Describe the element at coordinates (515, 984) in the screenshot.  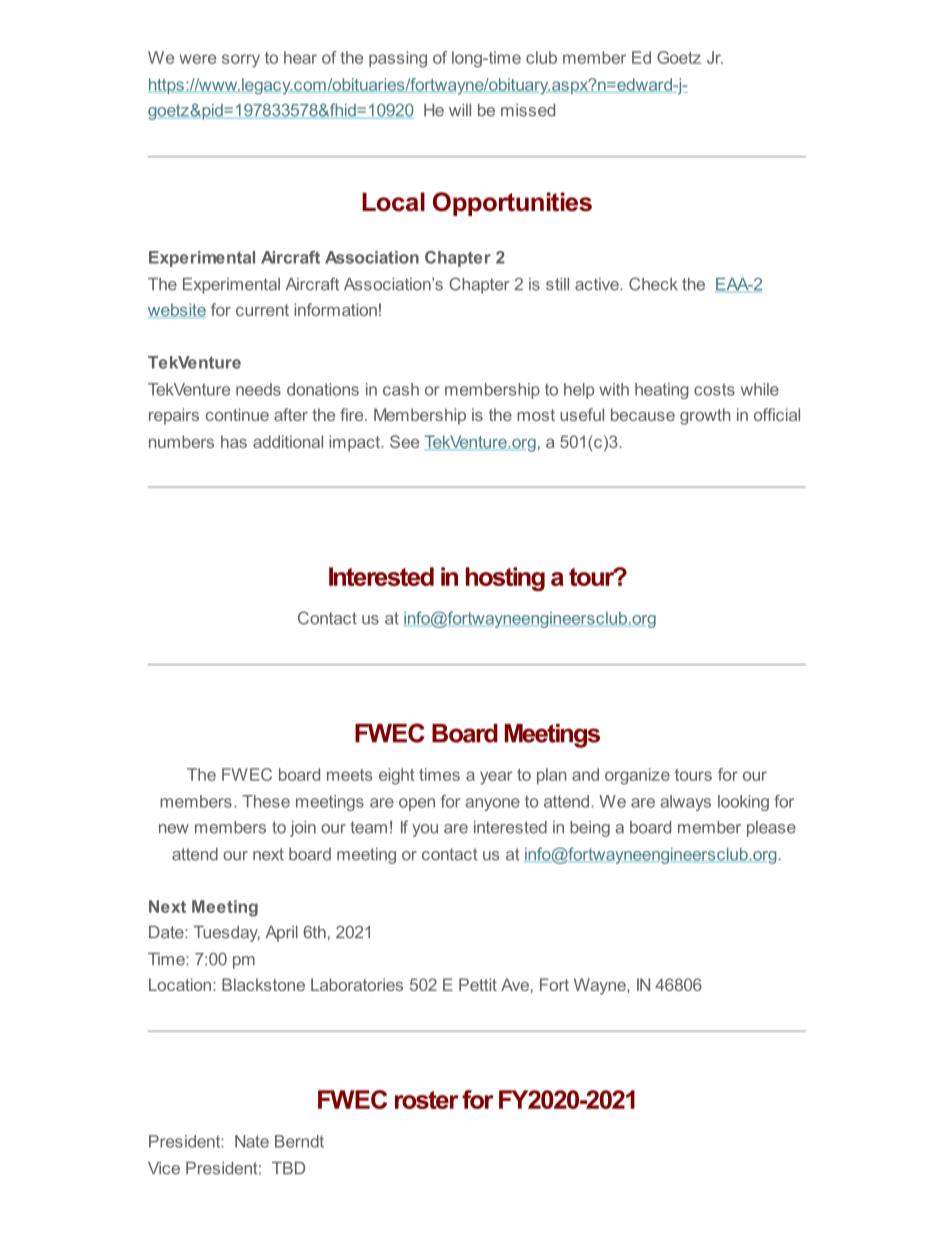
I see `Ave` at that location.
